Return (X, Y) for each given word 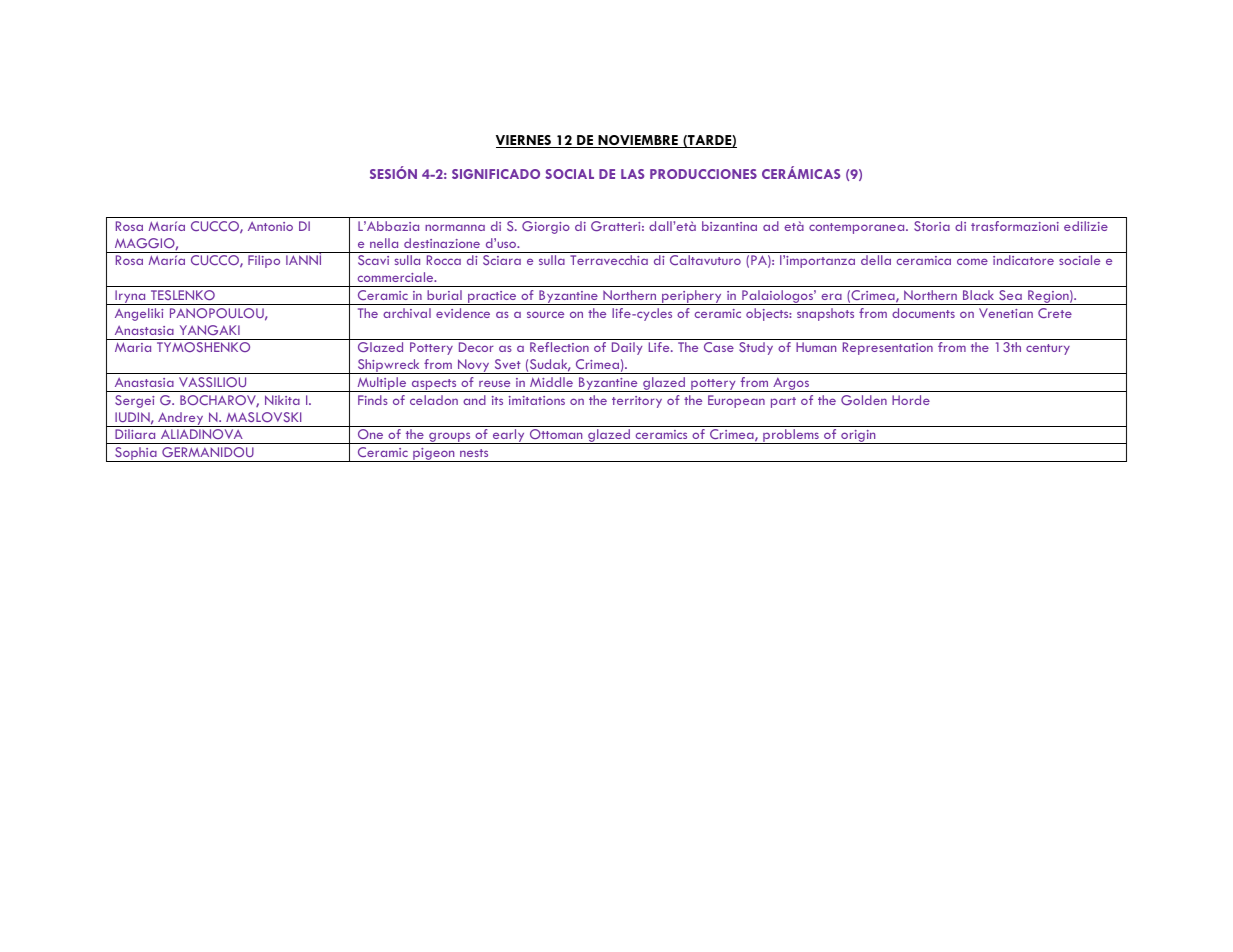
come (972, 261)
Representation (888, 348)
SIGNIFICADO (496, 174)
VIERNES (525, 141)
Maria (133, 347)
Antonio (270, 226)
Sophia (136, 454)
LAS (632, 174)
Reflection (559, 347)
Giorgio (546, 227)
